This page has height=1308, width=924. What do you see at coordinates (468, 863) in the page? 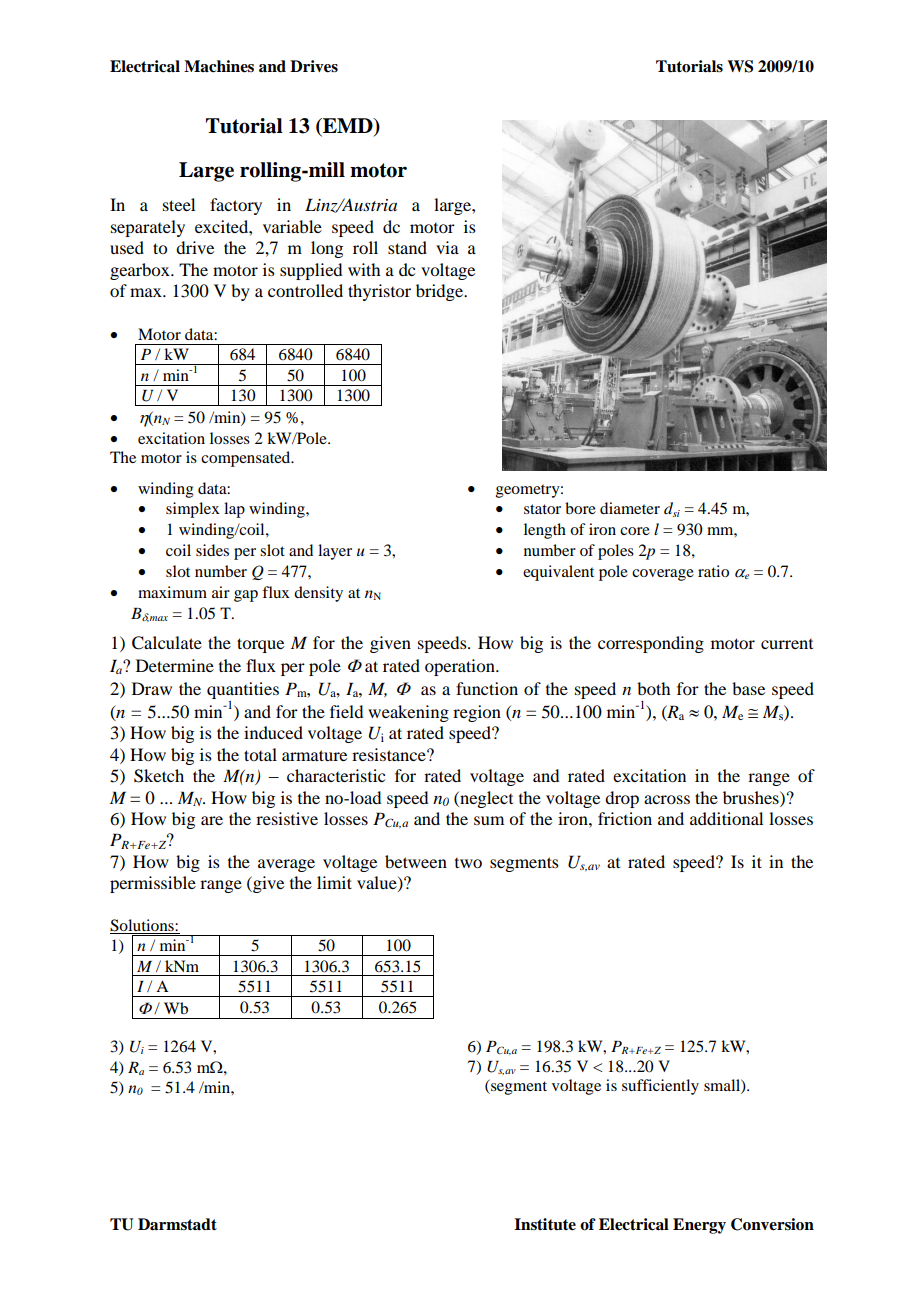
I see `two` at bounding box center [468, 863].
